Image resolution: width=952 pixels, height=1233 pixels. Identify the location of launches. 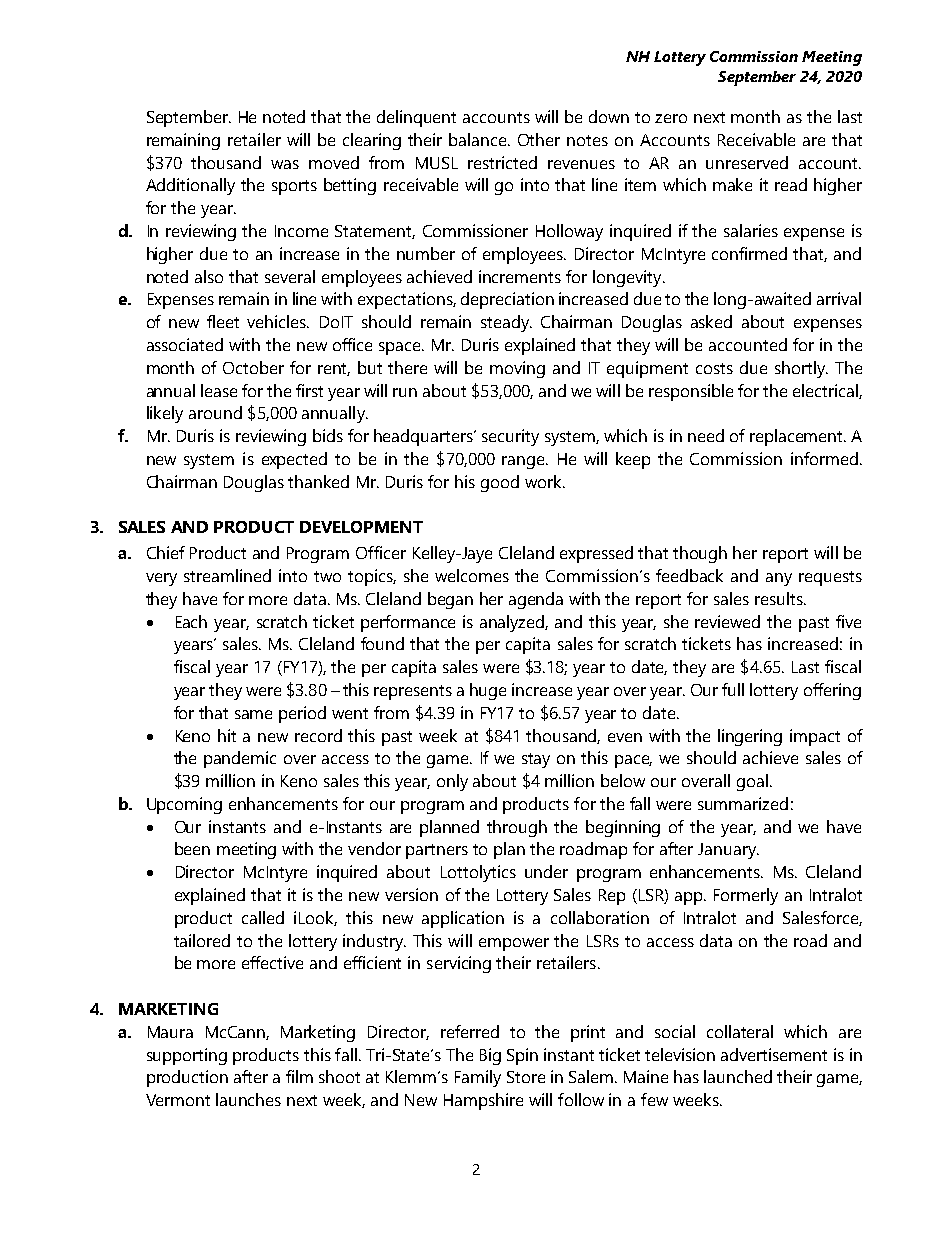
(248, 1099).
